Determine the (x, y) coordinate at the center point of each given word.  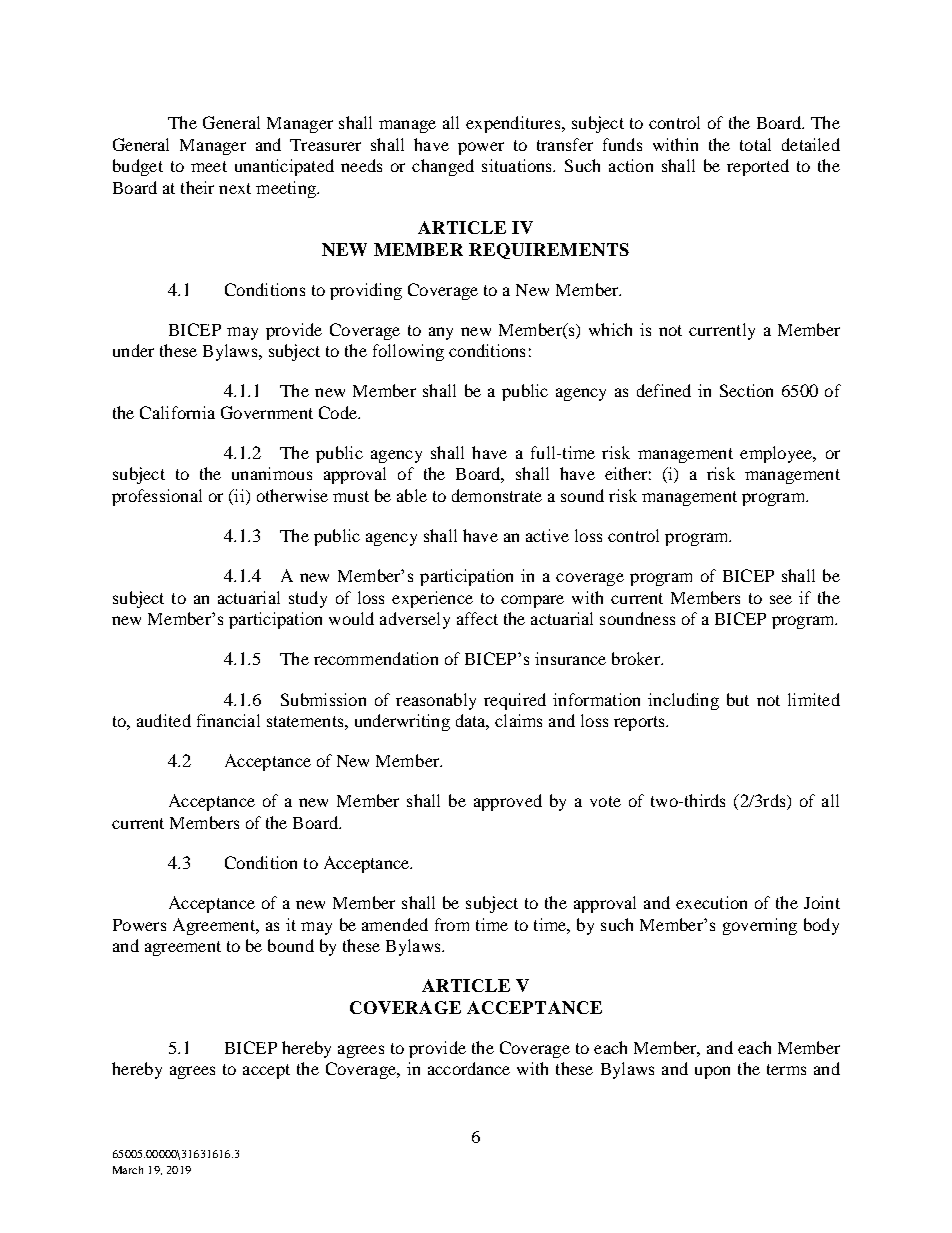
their (197, 187)
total (755, 144)
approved (508, 802)
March (128, 1170)
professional (157, 497)
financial (228, 720)
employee (777, 454)
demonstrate (497, 495)
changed (443, 167)
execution (711, 902)
